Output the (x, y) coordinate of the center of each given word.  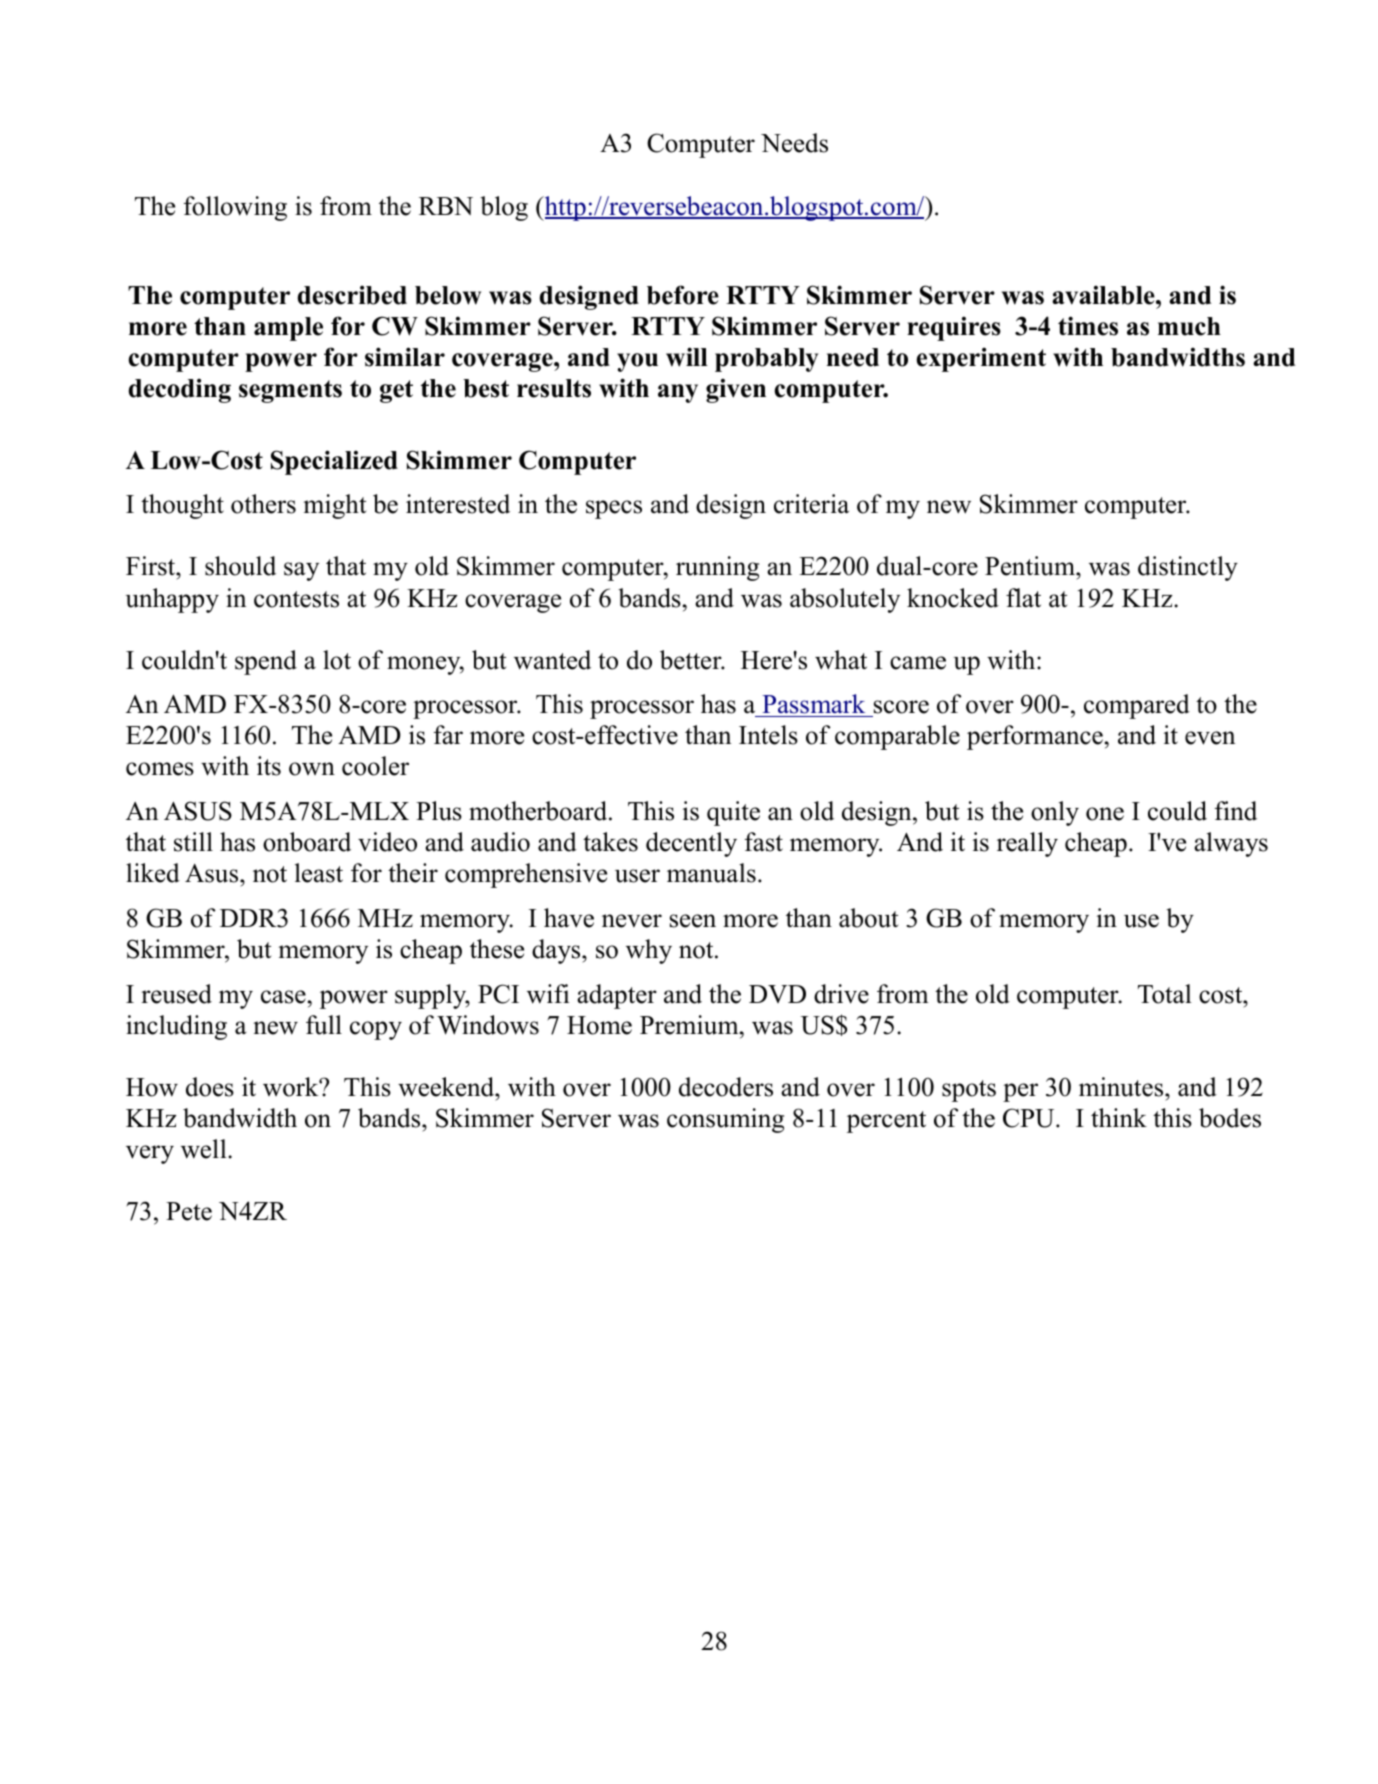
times (1088, 326)
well (205, 1149)
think (1119, 1117)
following (235, 208)
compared (1137, 706)
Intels (768, 735)
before (683, 295)
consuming (725, 1120)
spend (266, 662)
